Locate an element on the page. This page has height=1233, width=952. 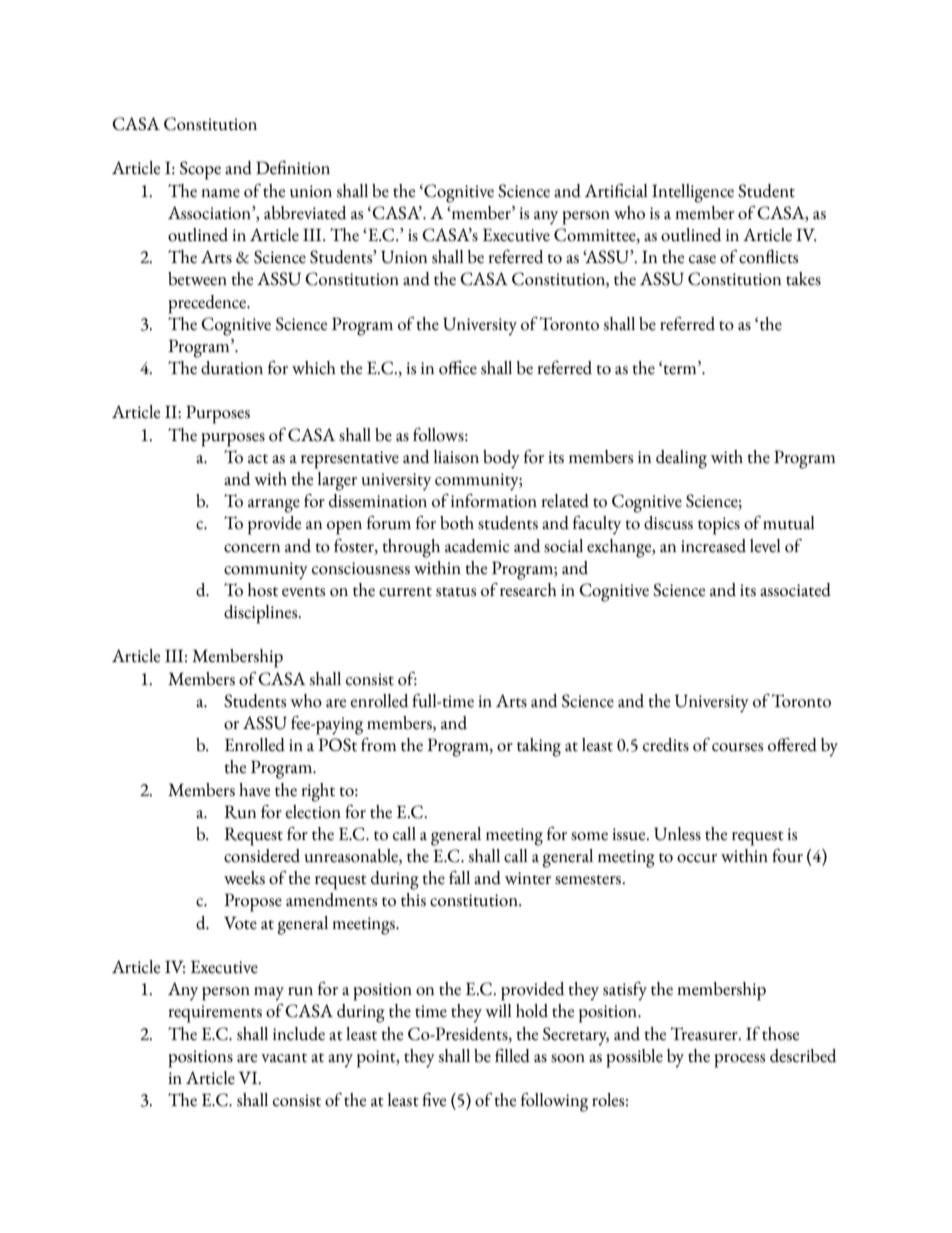
Intelligence is located at coordinates (693, 193).
